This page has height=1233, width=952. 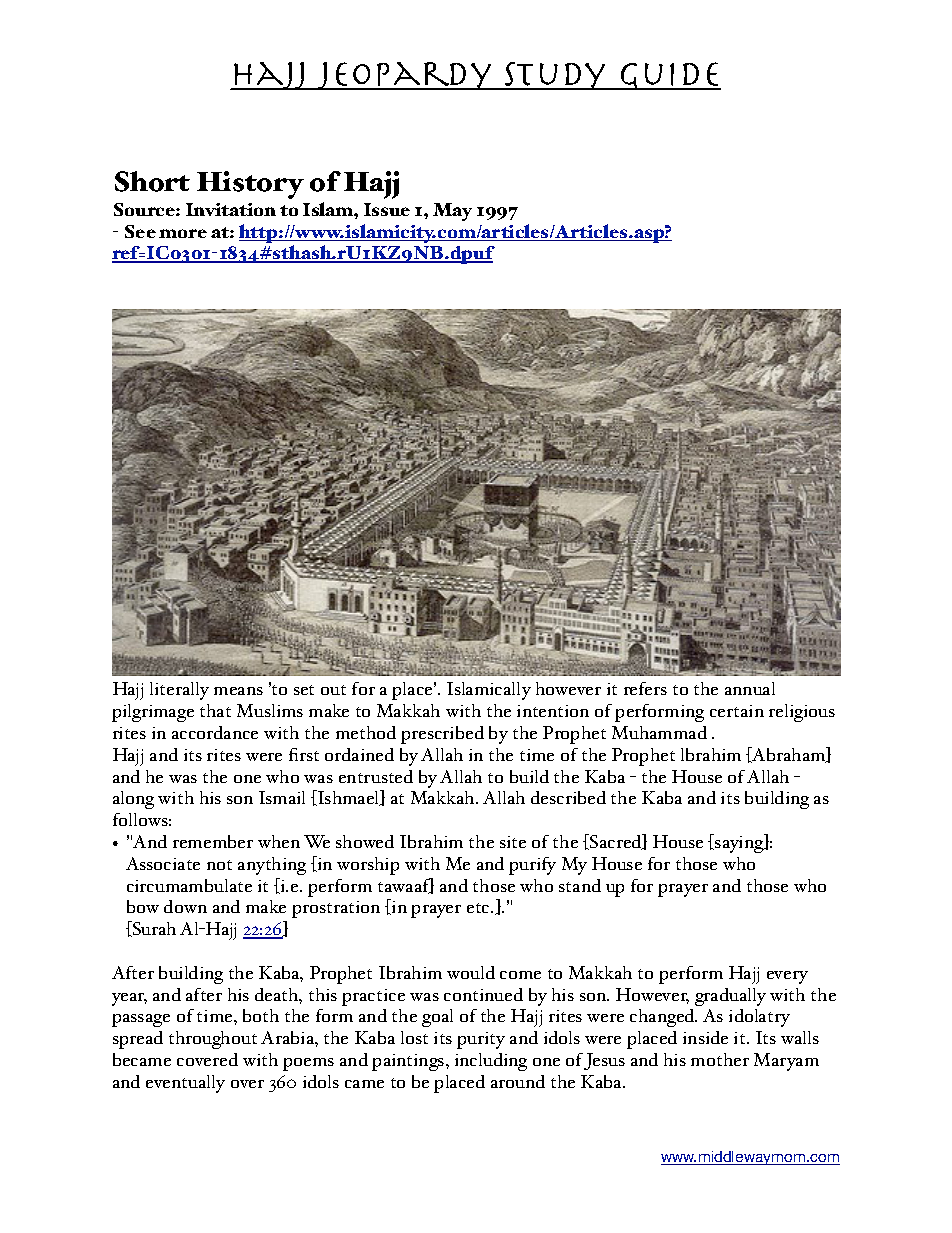 What do you see at coordinates (669, 76) in the page?
I see `Guide` at bounding box center [669, 76].
